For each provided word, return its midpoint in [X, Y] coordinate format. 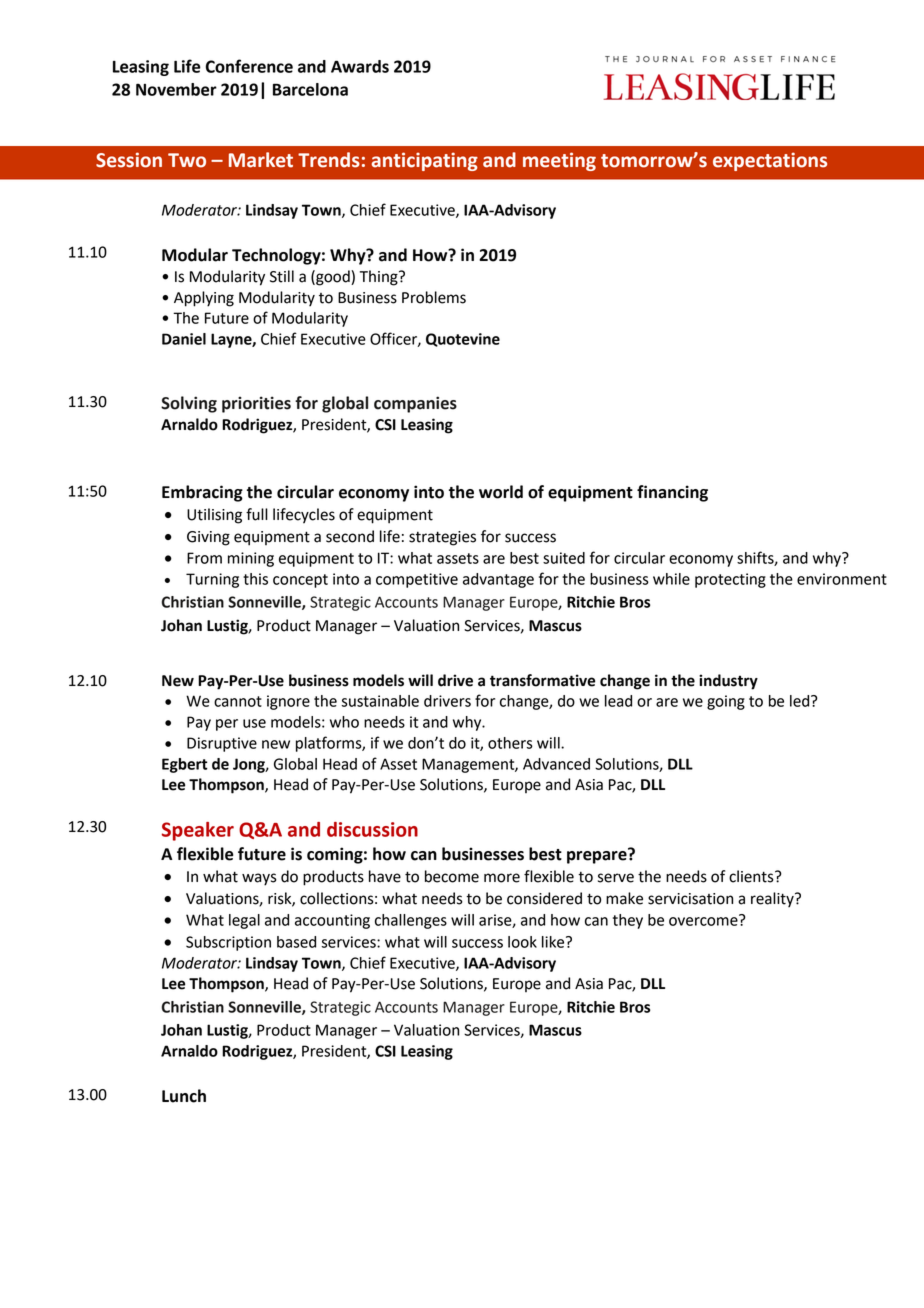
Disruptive [222, 744]
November [176, 89]
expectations [770, 161]
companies [415, 404]
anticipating [425, 161]
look [522, 942]
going [726, 702]
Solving [189, 404]
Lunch [184, 1096]
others [510, 743]
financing [672, 493]
